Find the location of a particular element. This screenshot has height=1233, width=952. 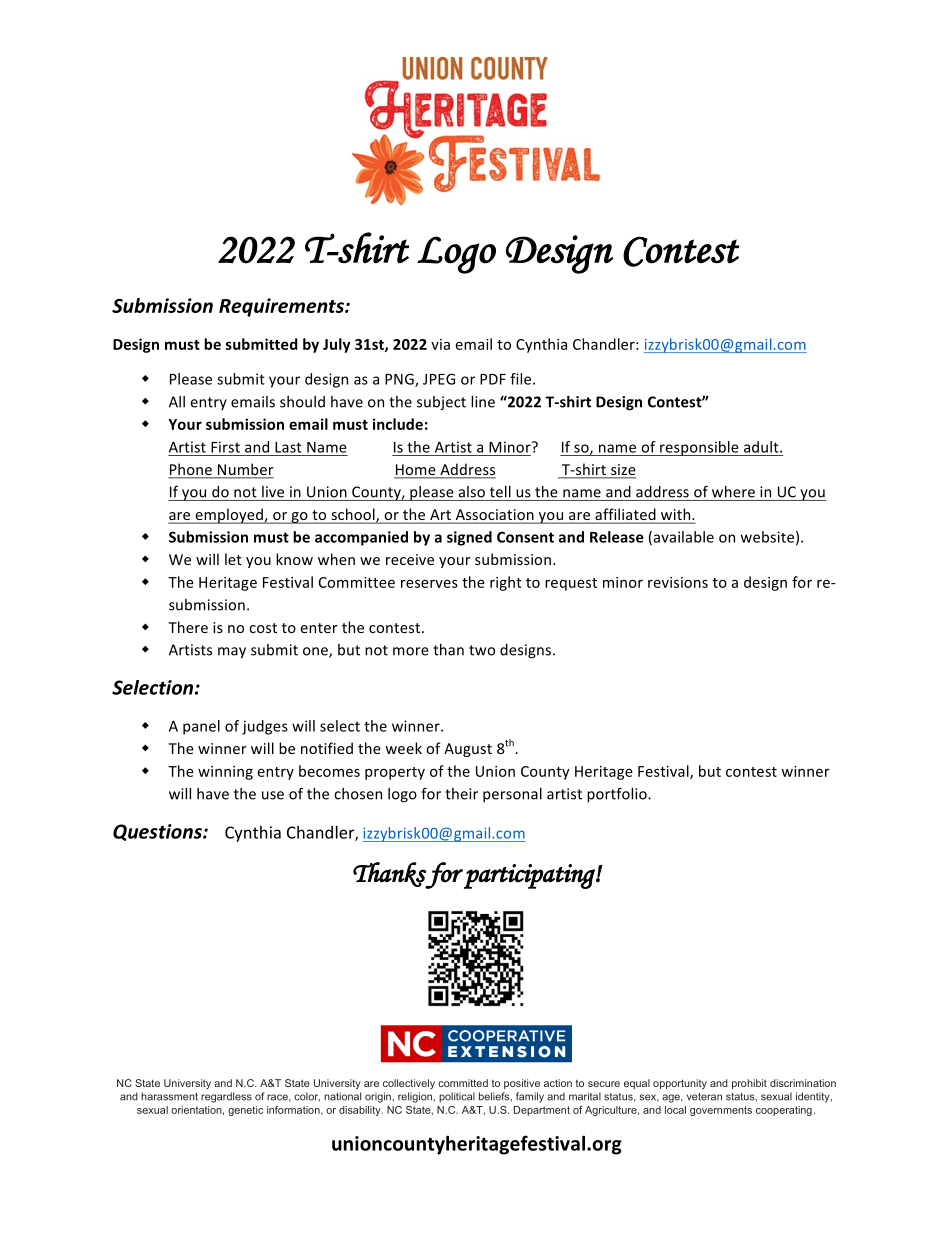

adult is located at coordinates (762, 447).
